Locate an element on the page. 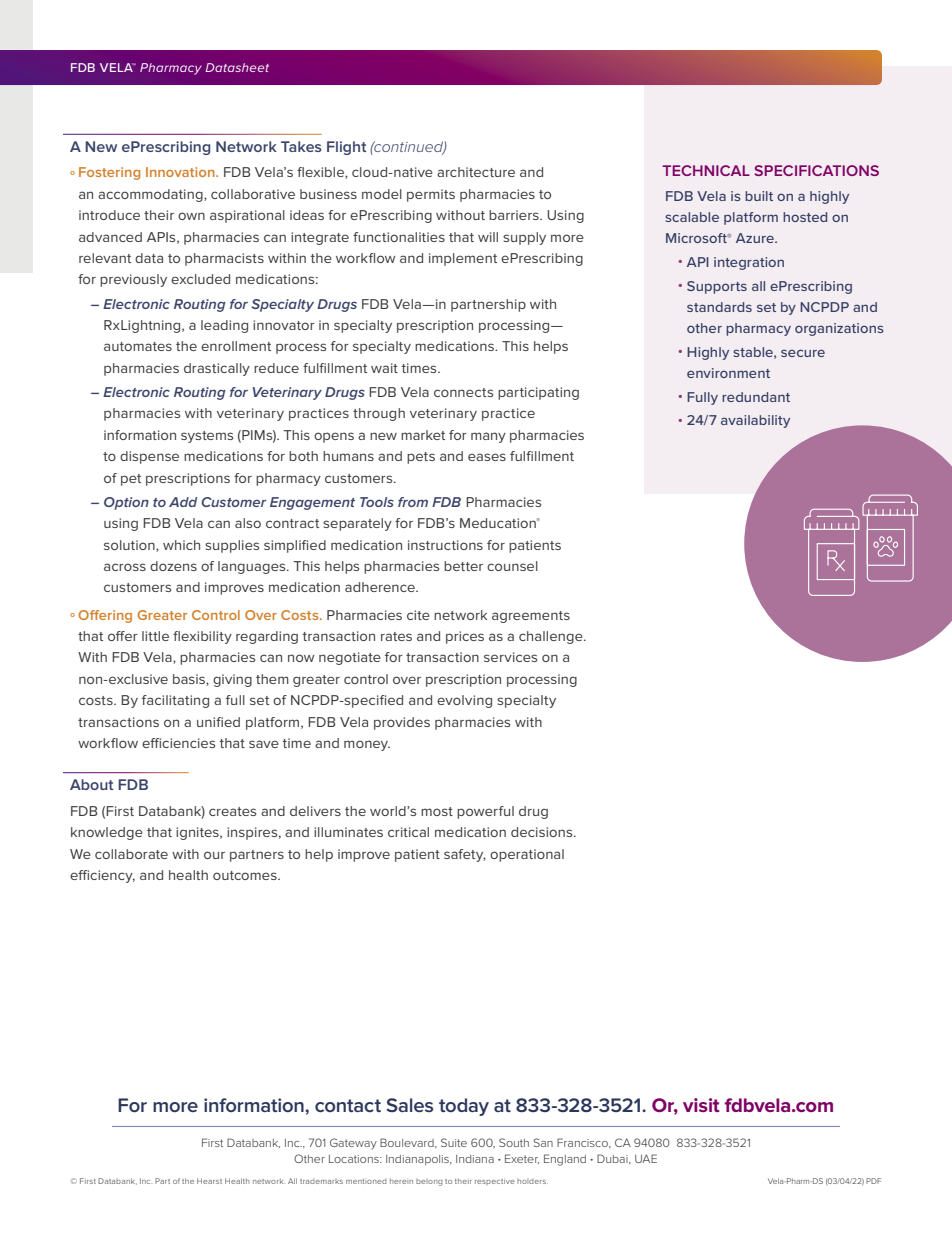  safety is located at coordinates (465, 855).
